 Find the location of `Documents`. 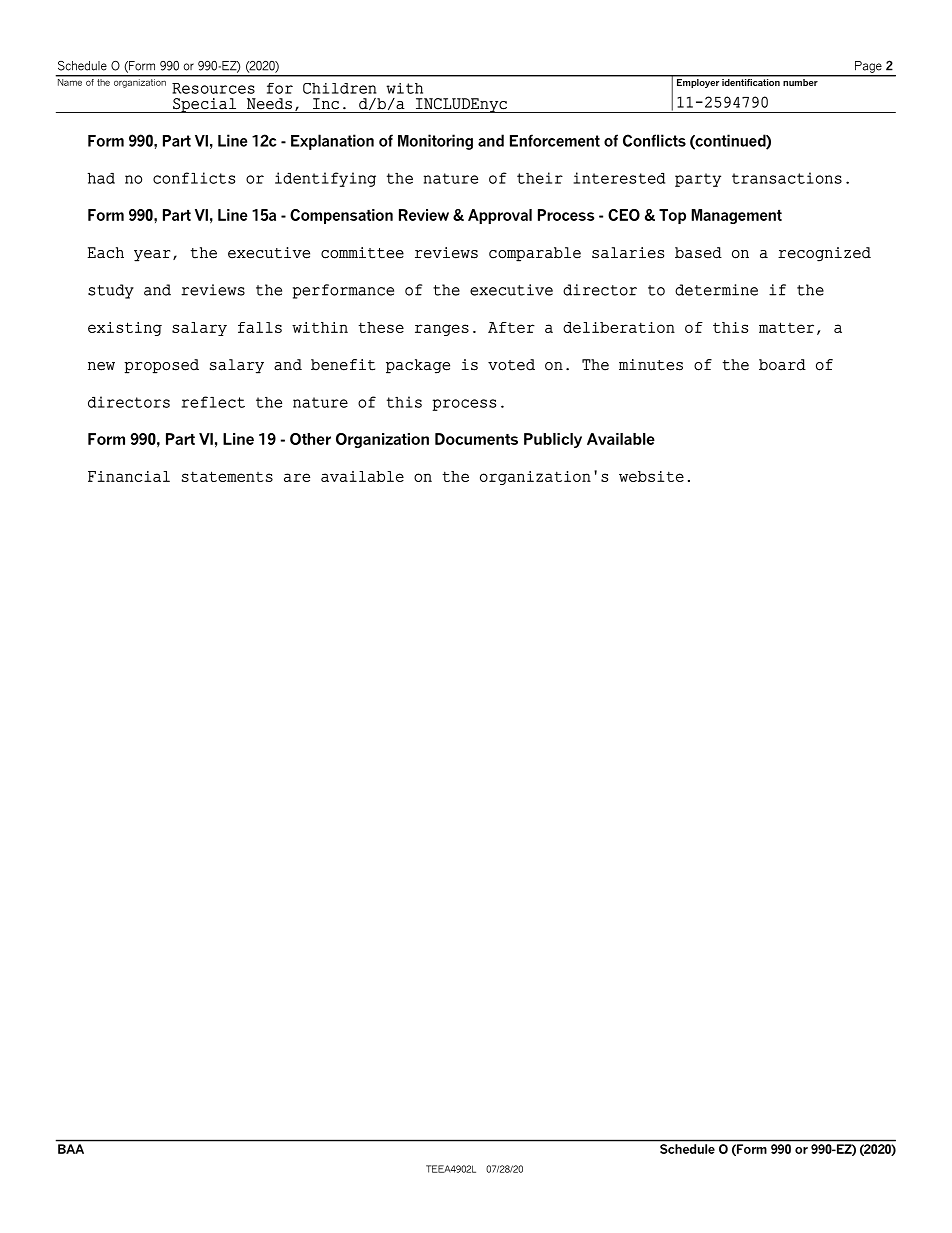

Documents is located at coordinates (476, 439).
